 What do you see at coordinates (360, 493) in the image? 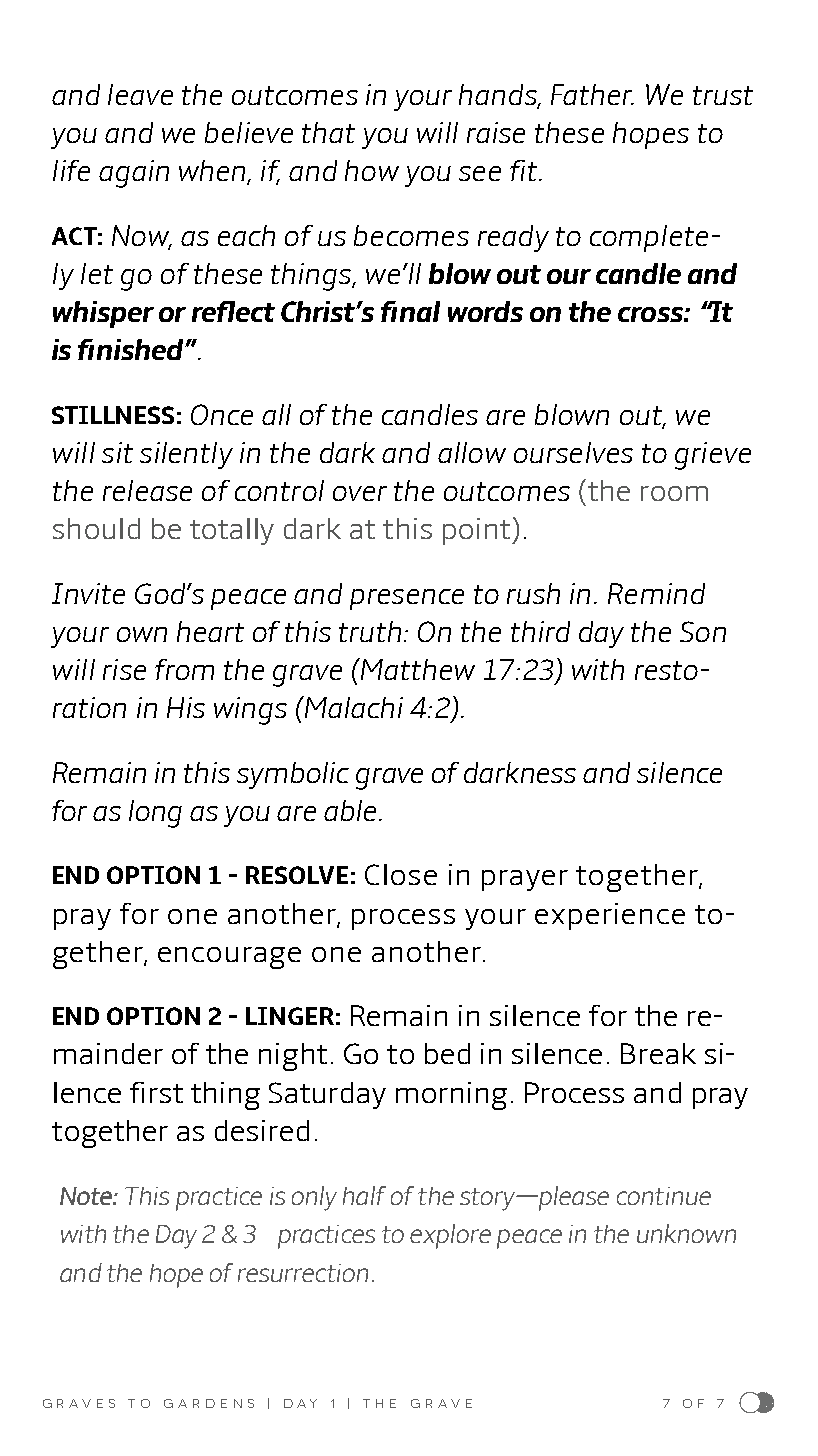
I see `over` at bounding box center [360, 493].
